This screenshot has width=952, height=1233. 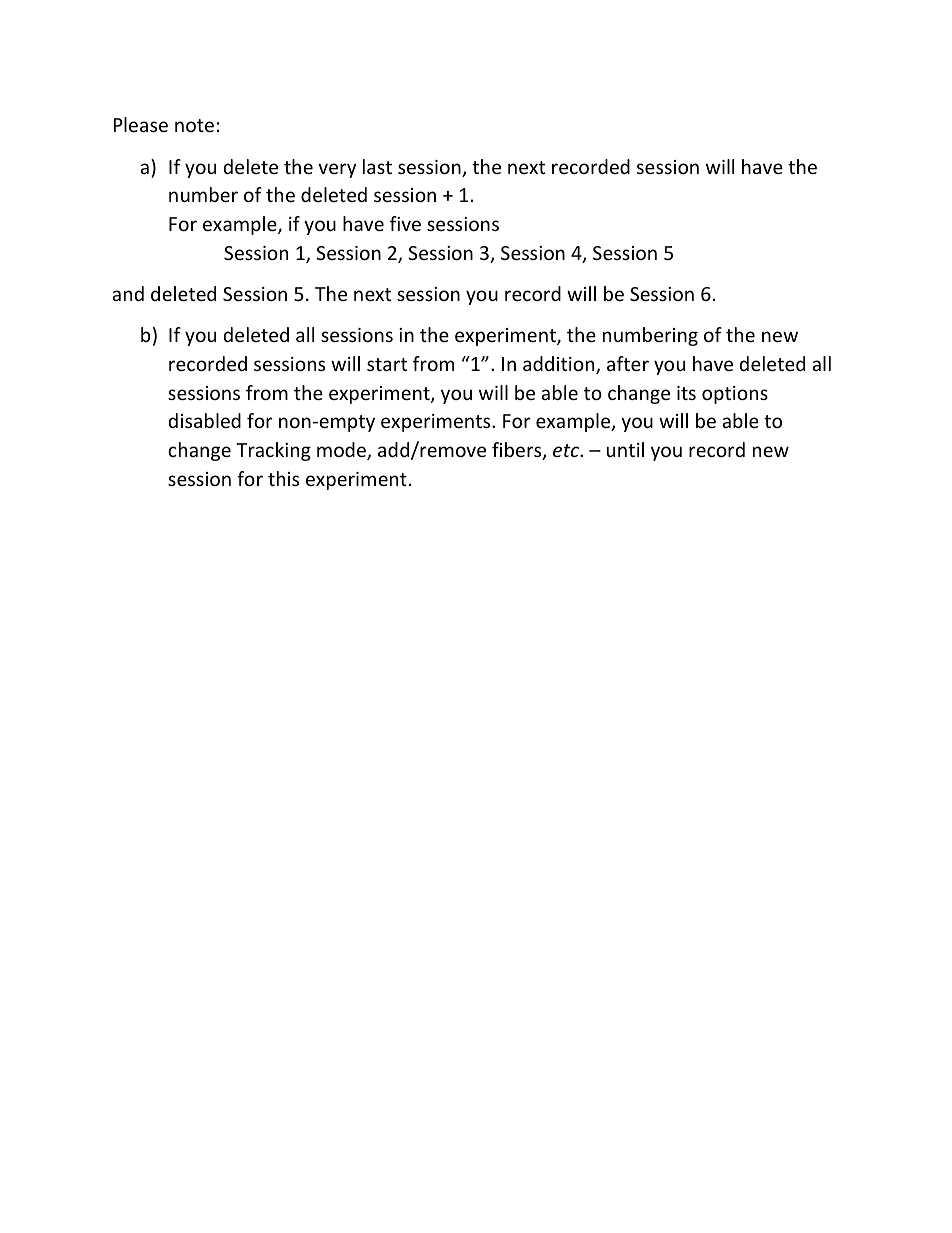 I want to click on until, so click(x=625, y=449).
